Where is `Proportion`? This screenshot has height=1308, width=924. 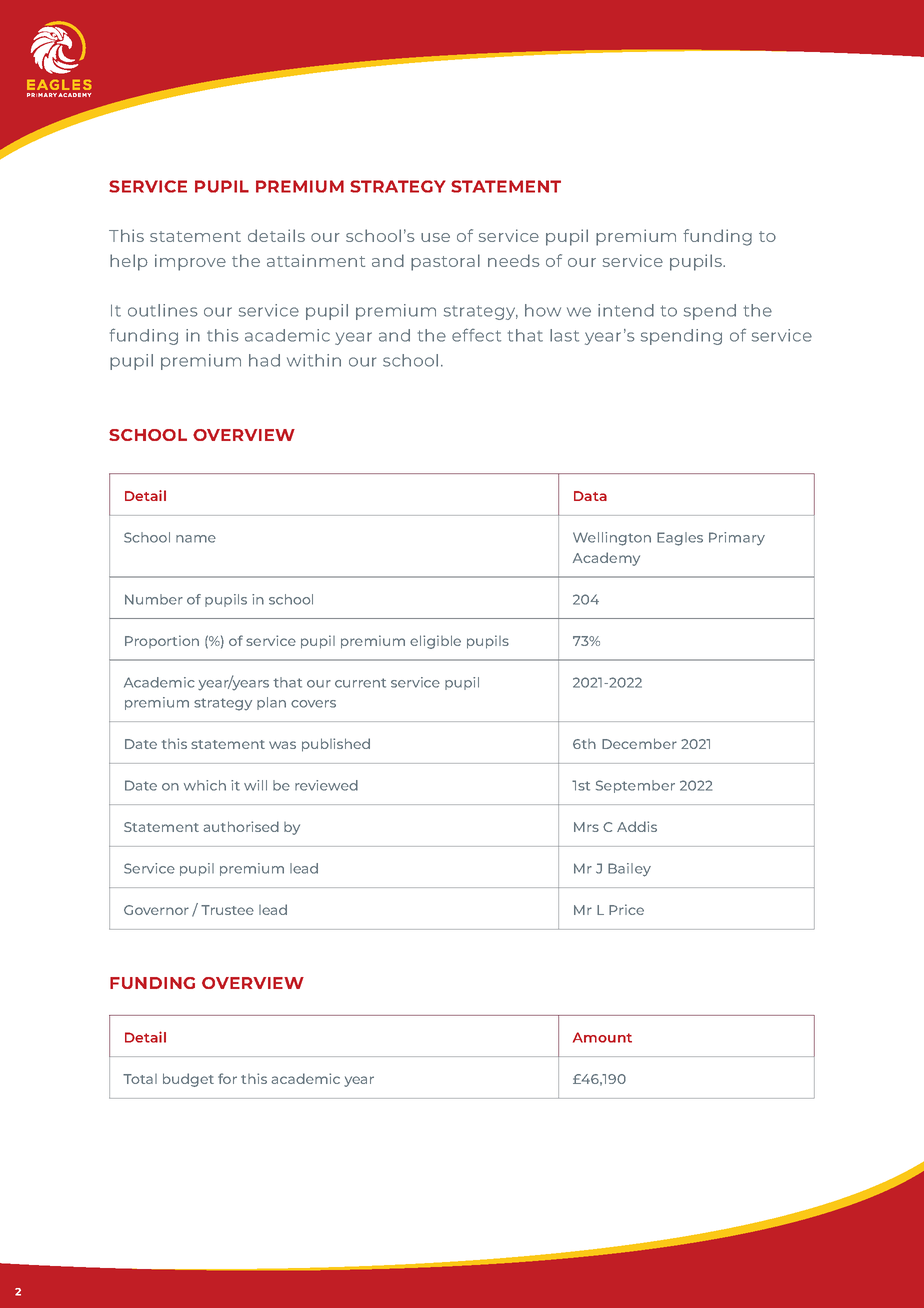
Proportion is located at coordinates (162, 641).
